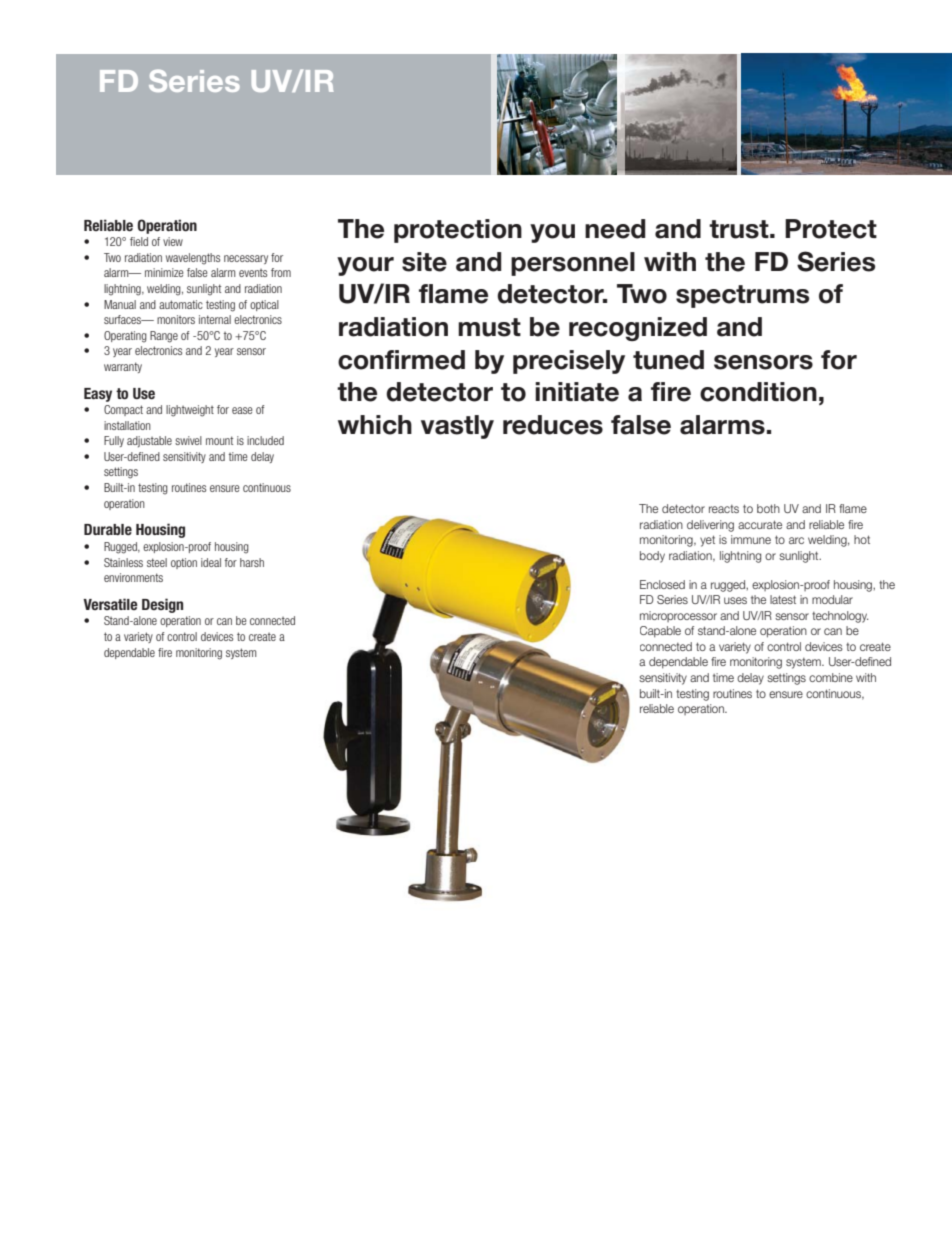 The width and height of the screenshot is (952, 1233). What do you see at coordinates (489, 327) in the screenshot?
I see `must` at bounding box center [489, 327].
